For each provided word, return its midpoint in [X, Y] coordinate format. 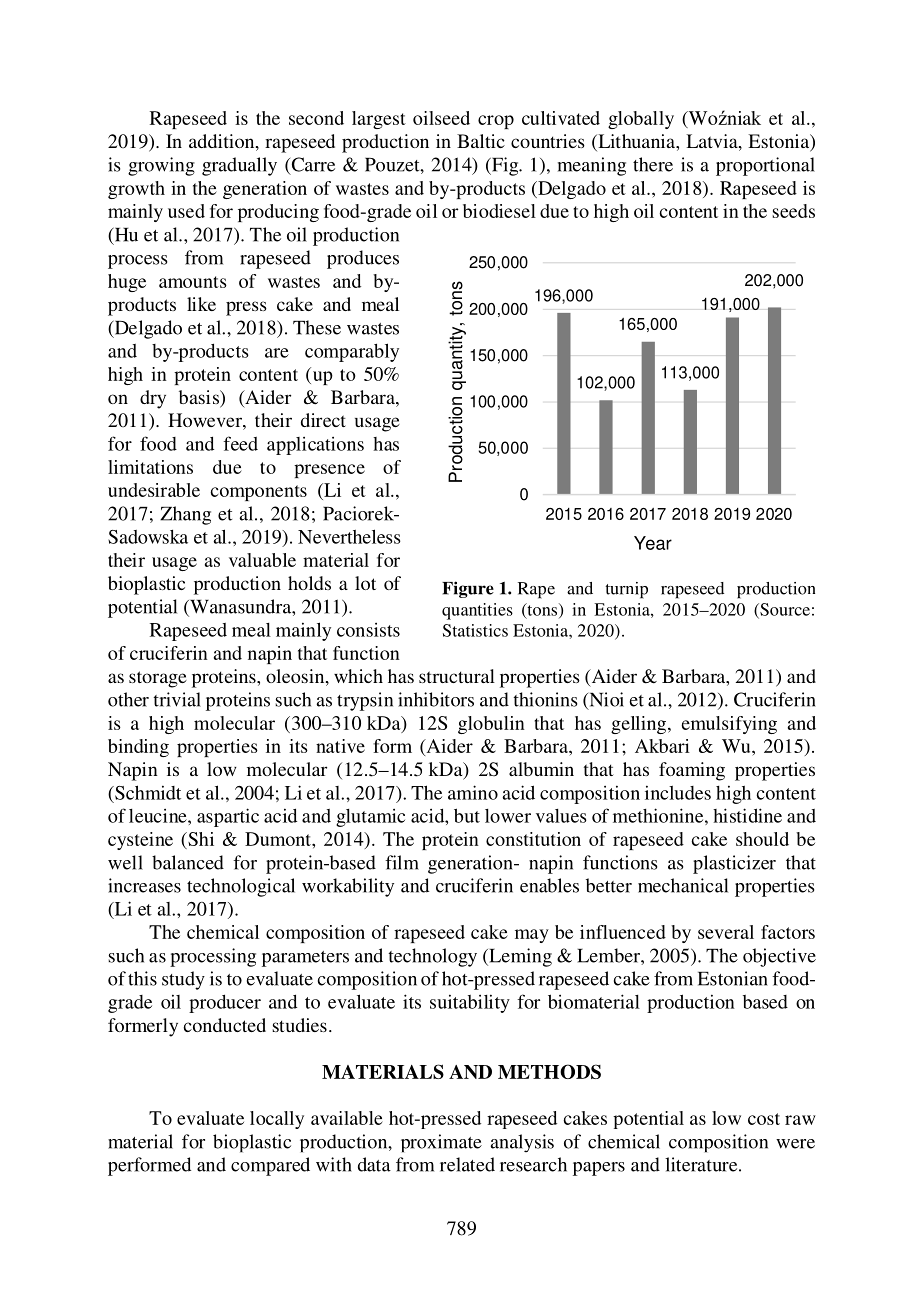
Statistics [475, 630]
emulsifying [729, 725]
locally [277, 1120]
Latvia [713, 142]
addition [223, 142]
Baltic [481, 141]
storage [158, 679]
